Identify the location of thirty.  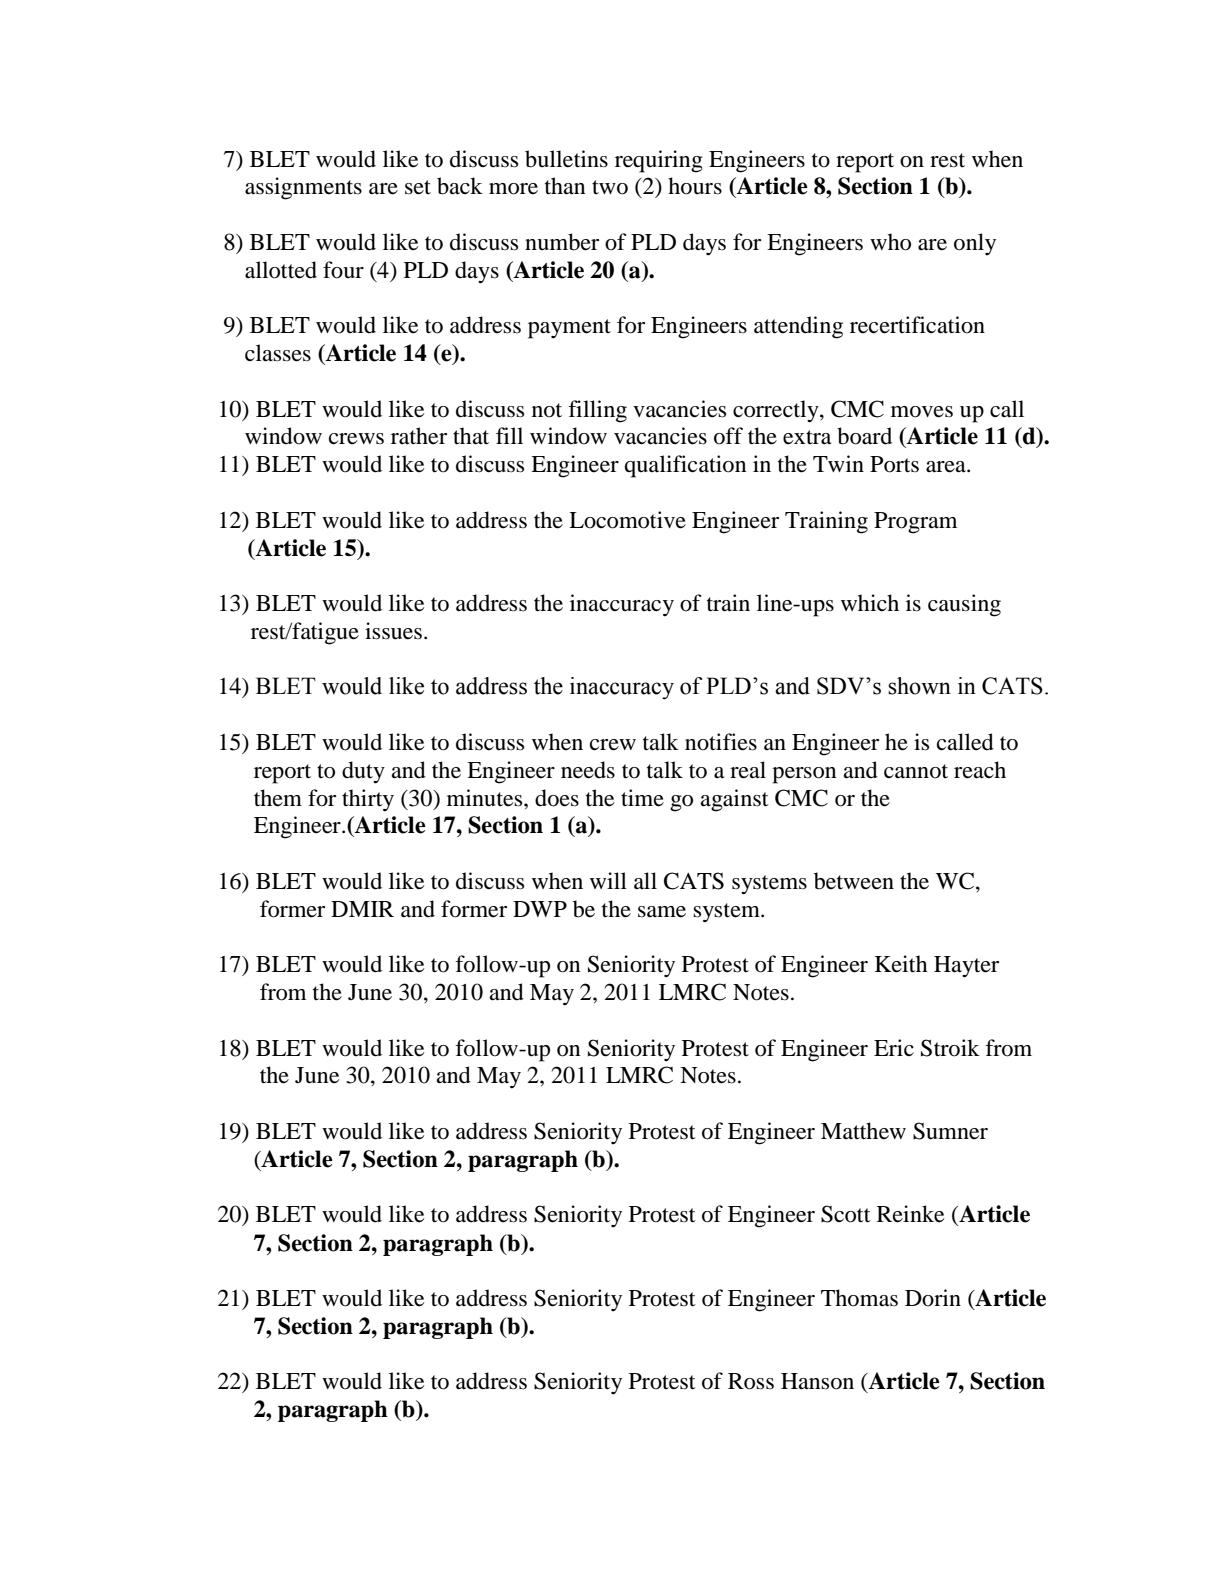
(368, 800).
